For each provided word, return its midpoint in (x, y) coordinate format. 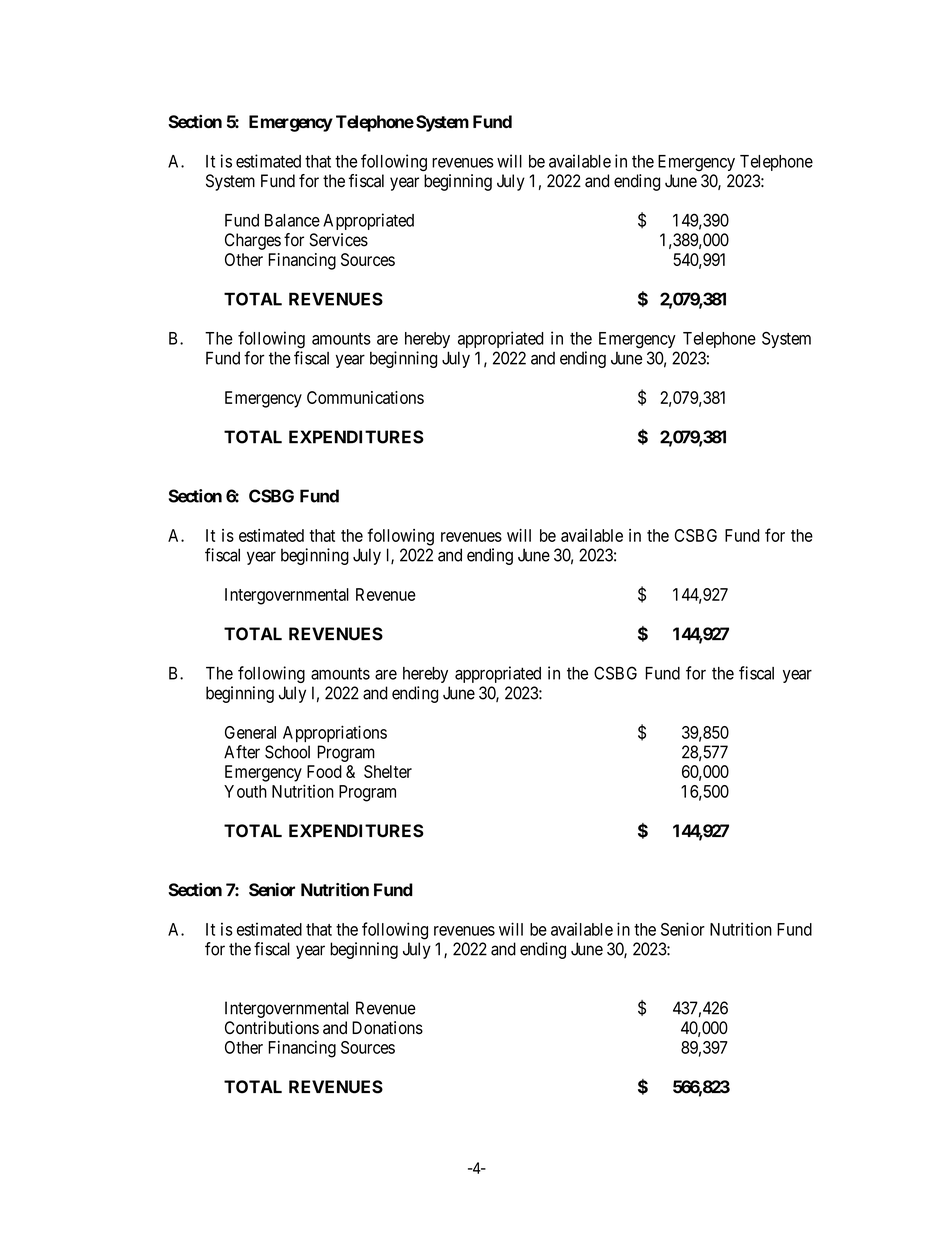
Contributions (272, 1028)
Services (338, 240)
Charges (253, 241)
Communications (365, 397)
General (250, 732)
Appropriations (335, 733)
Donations (387, 1028)
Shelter (388, 771)
